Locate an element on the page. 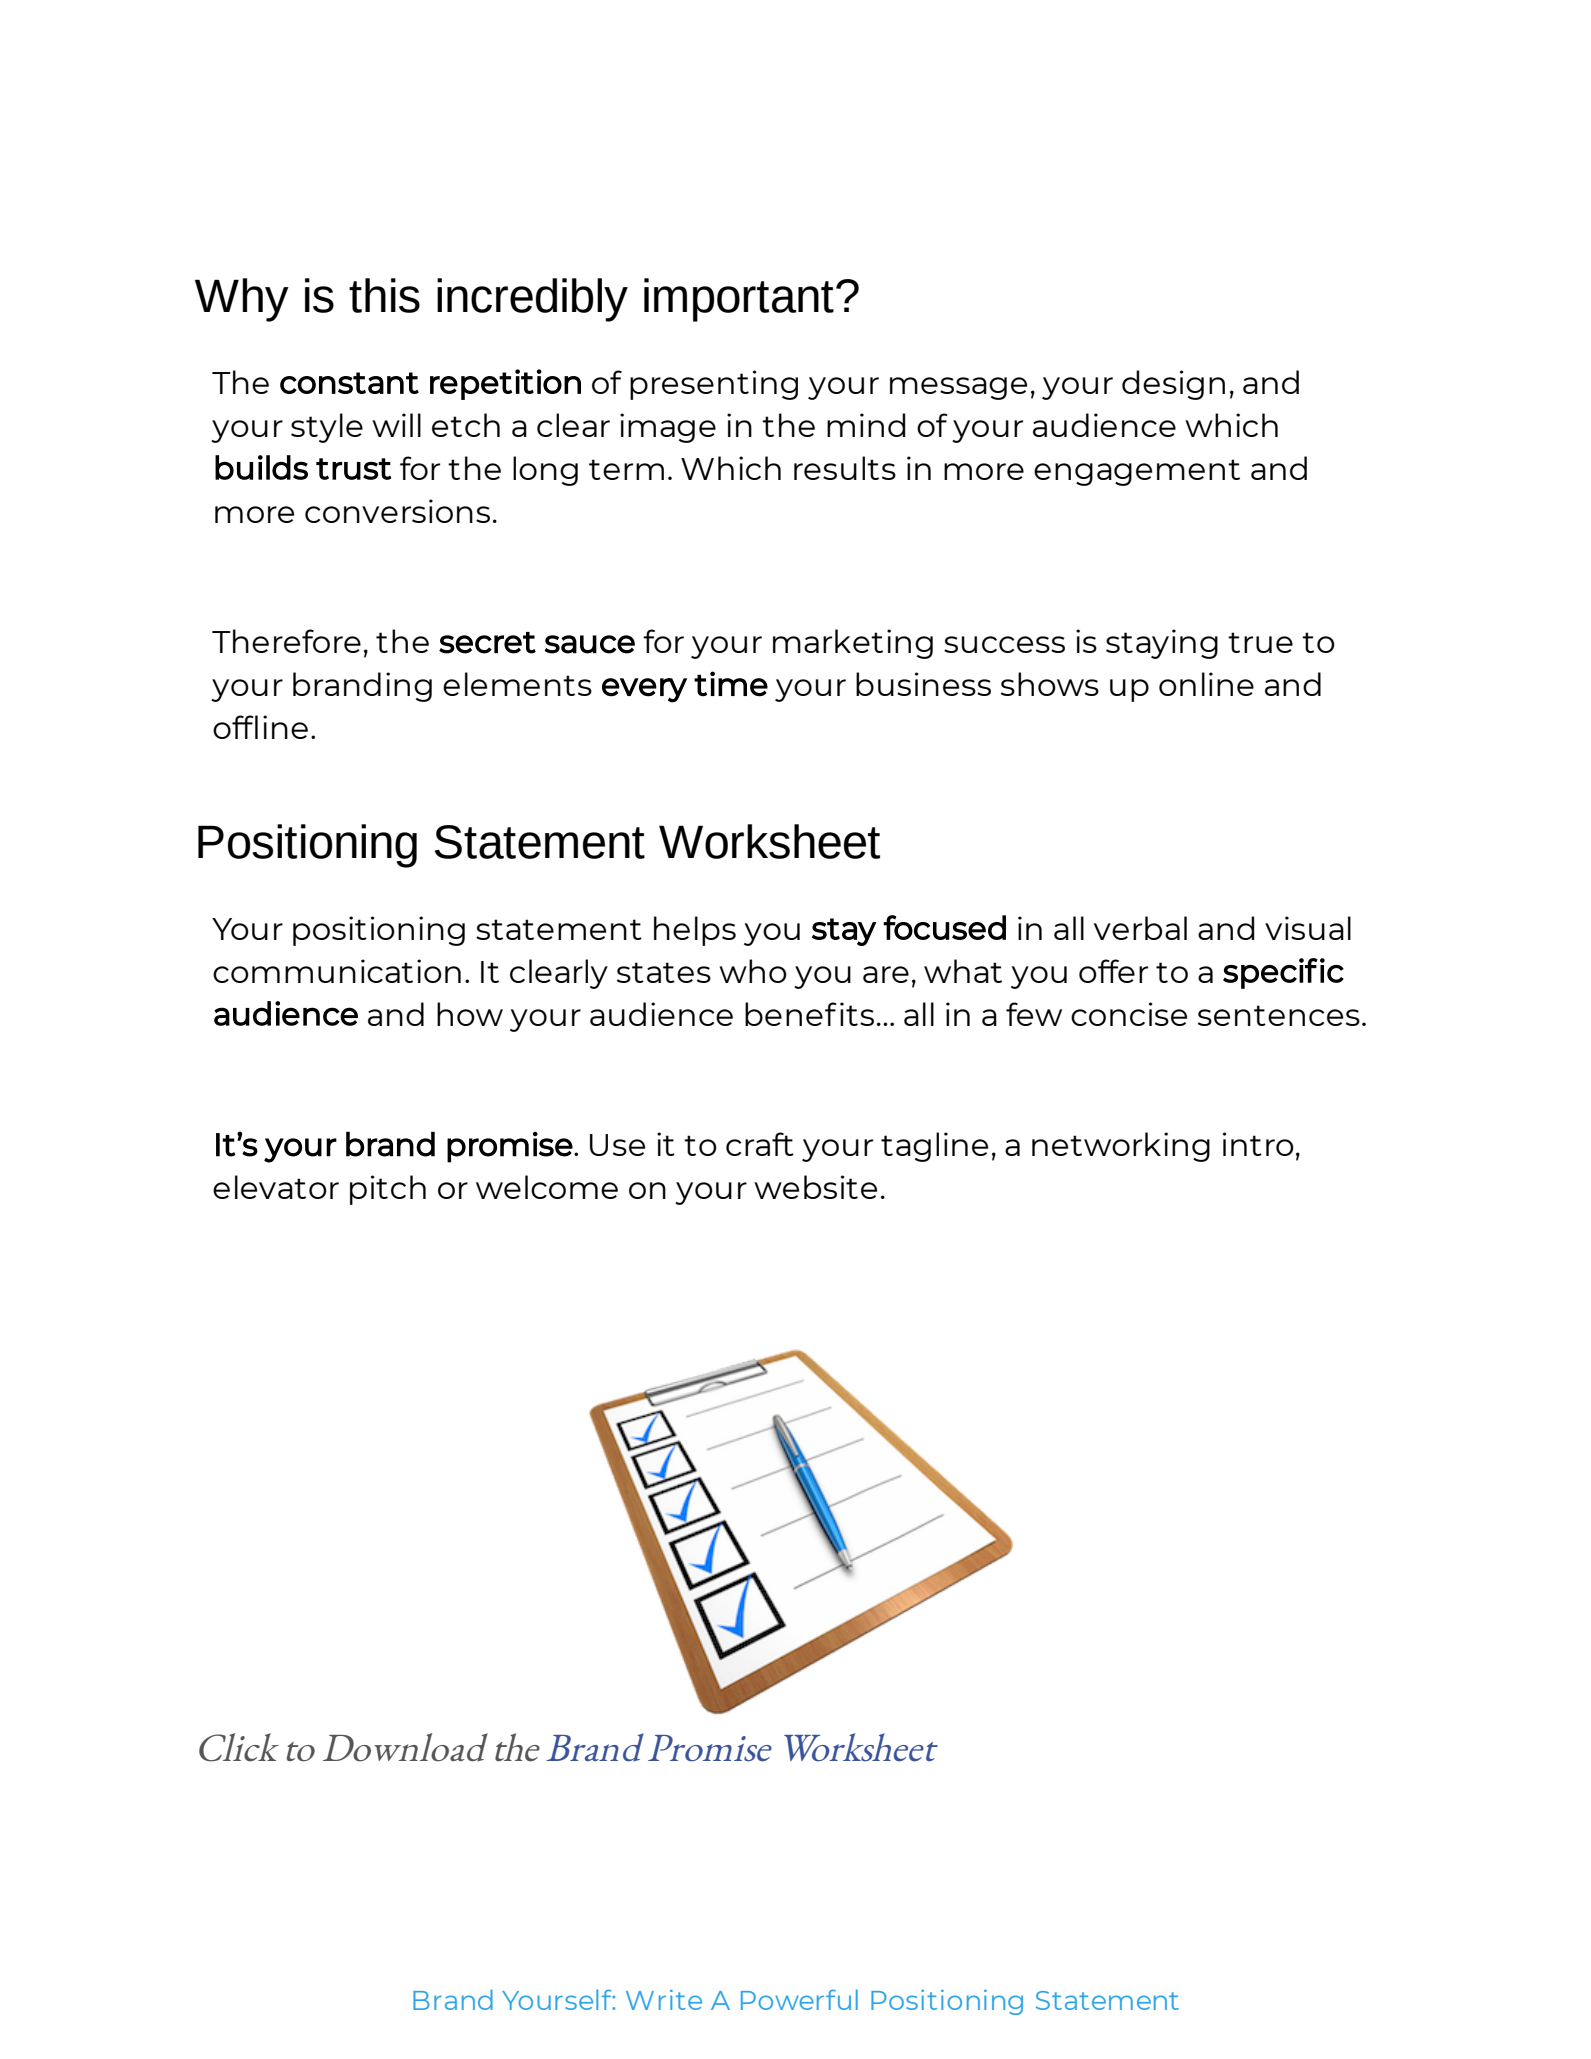 Image resolution: width=1591 pixels, height=2059 pixels. Write is located at coordinates (664, 2000).
